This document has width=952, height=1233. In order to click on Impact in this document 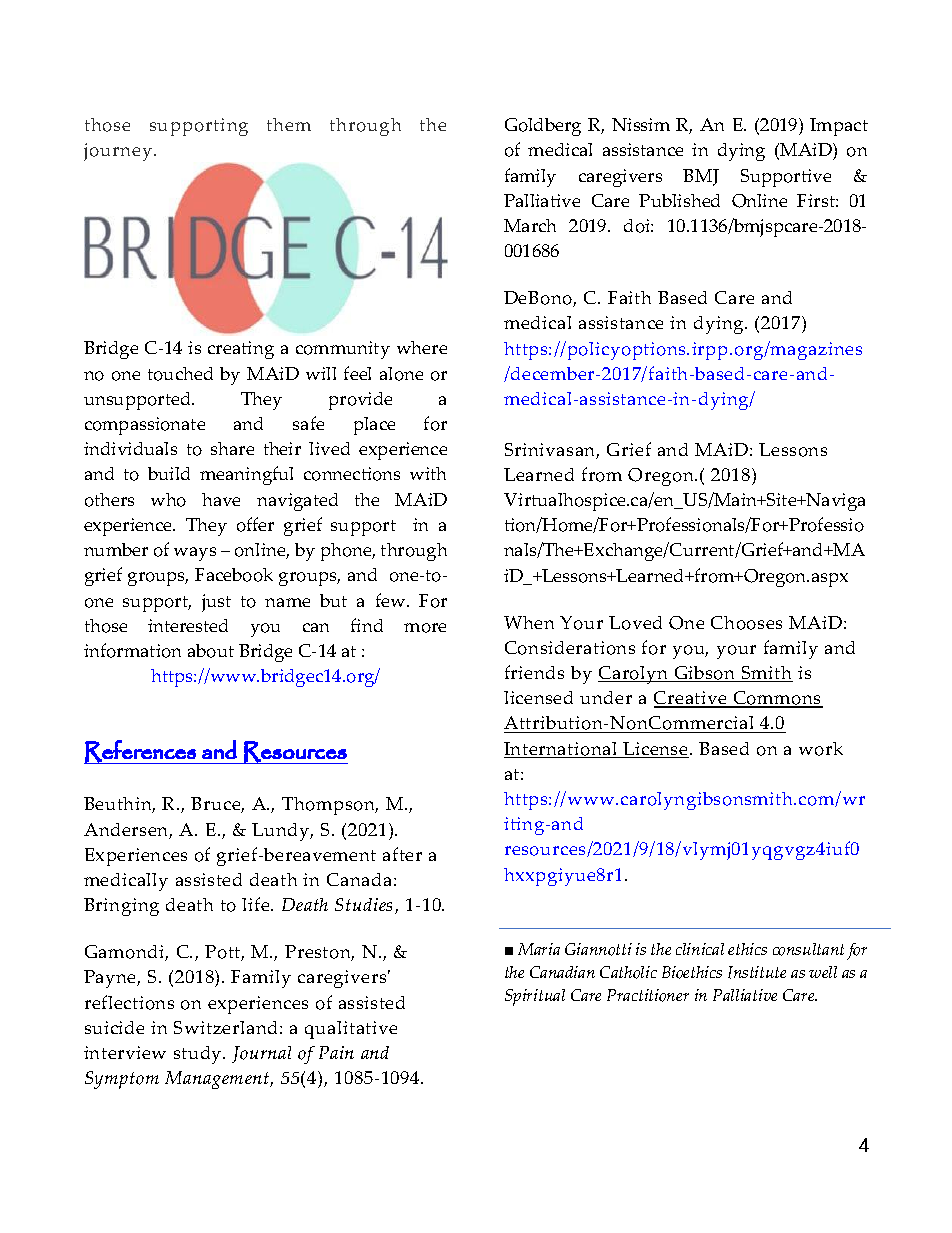, I will do `click(839, 127)`.
